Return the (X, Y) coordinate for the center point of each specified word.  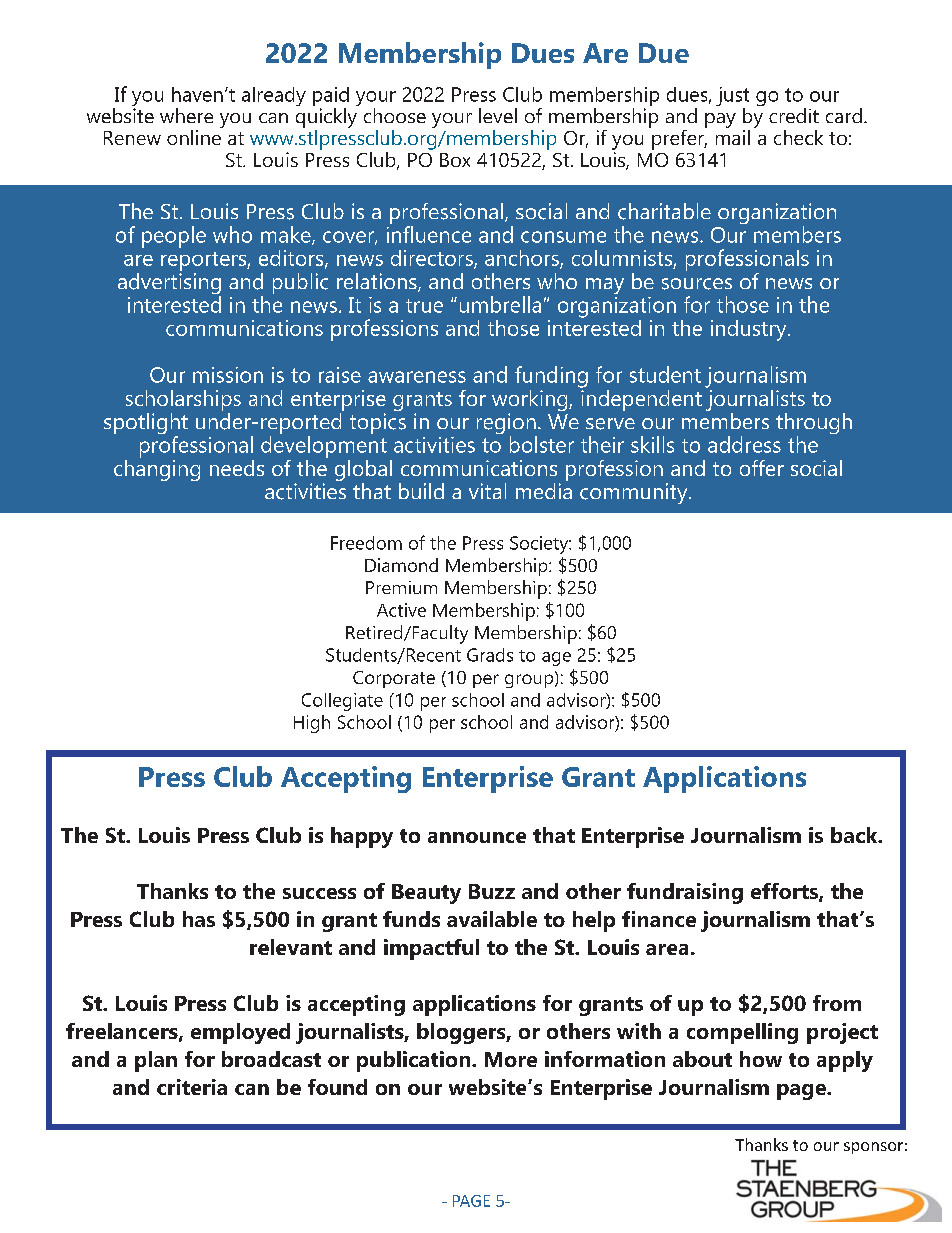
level (498, 115)
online (194, 137)
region (507, 425)
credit (794, 115)
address (744, 444)
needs (237, 468)
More (511, 1059)
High (312, 724)
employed (240, 1033)
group (529, 681)
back (855, 835)
